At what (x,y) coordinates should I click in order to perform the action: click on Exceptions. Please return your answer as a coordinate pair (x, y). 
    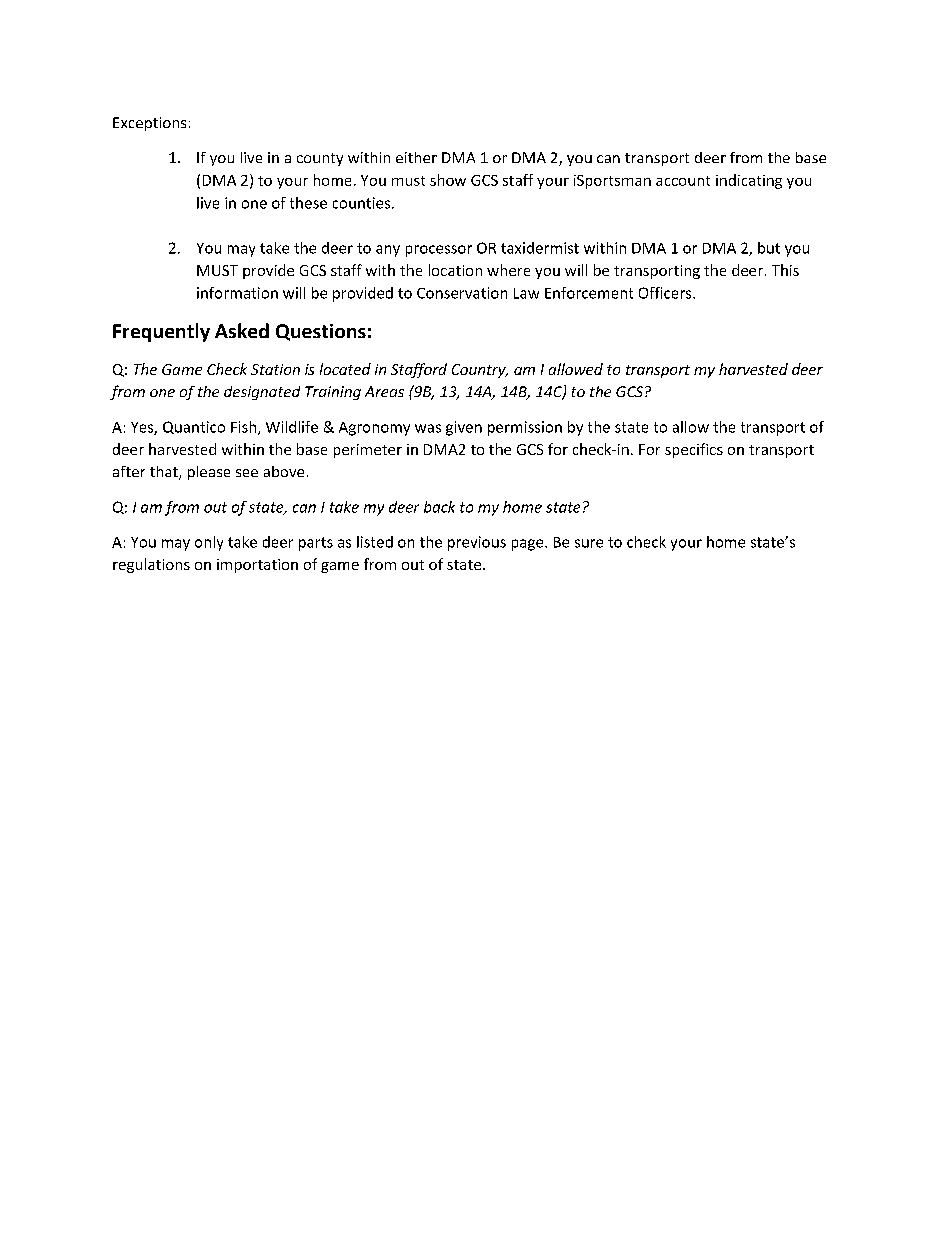
    Looking at the image, I should click on (149, 124).
